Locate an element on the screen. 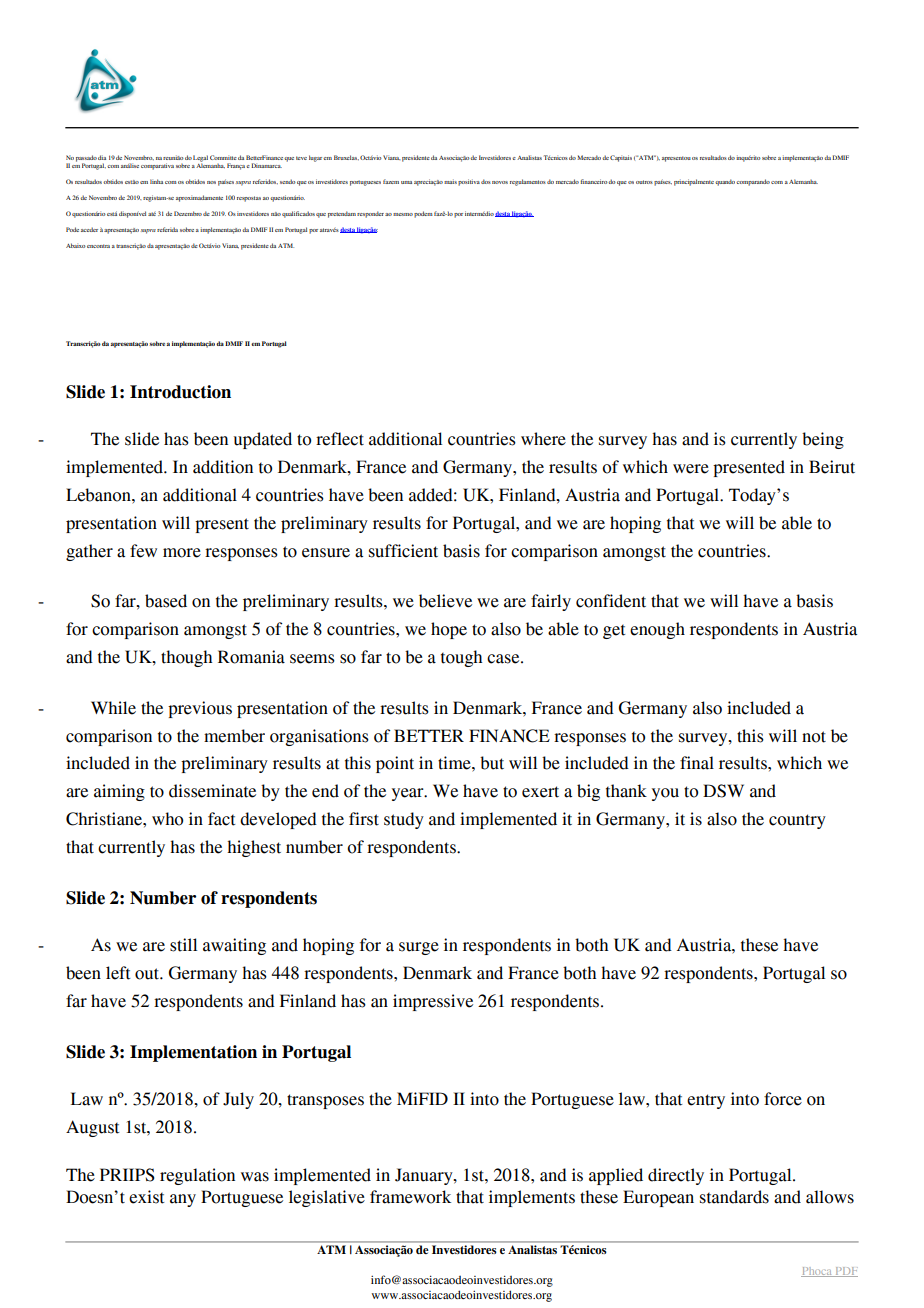 The width and height of the screenshot is (924, 1308). force is located at coordinates (783, 1099).
